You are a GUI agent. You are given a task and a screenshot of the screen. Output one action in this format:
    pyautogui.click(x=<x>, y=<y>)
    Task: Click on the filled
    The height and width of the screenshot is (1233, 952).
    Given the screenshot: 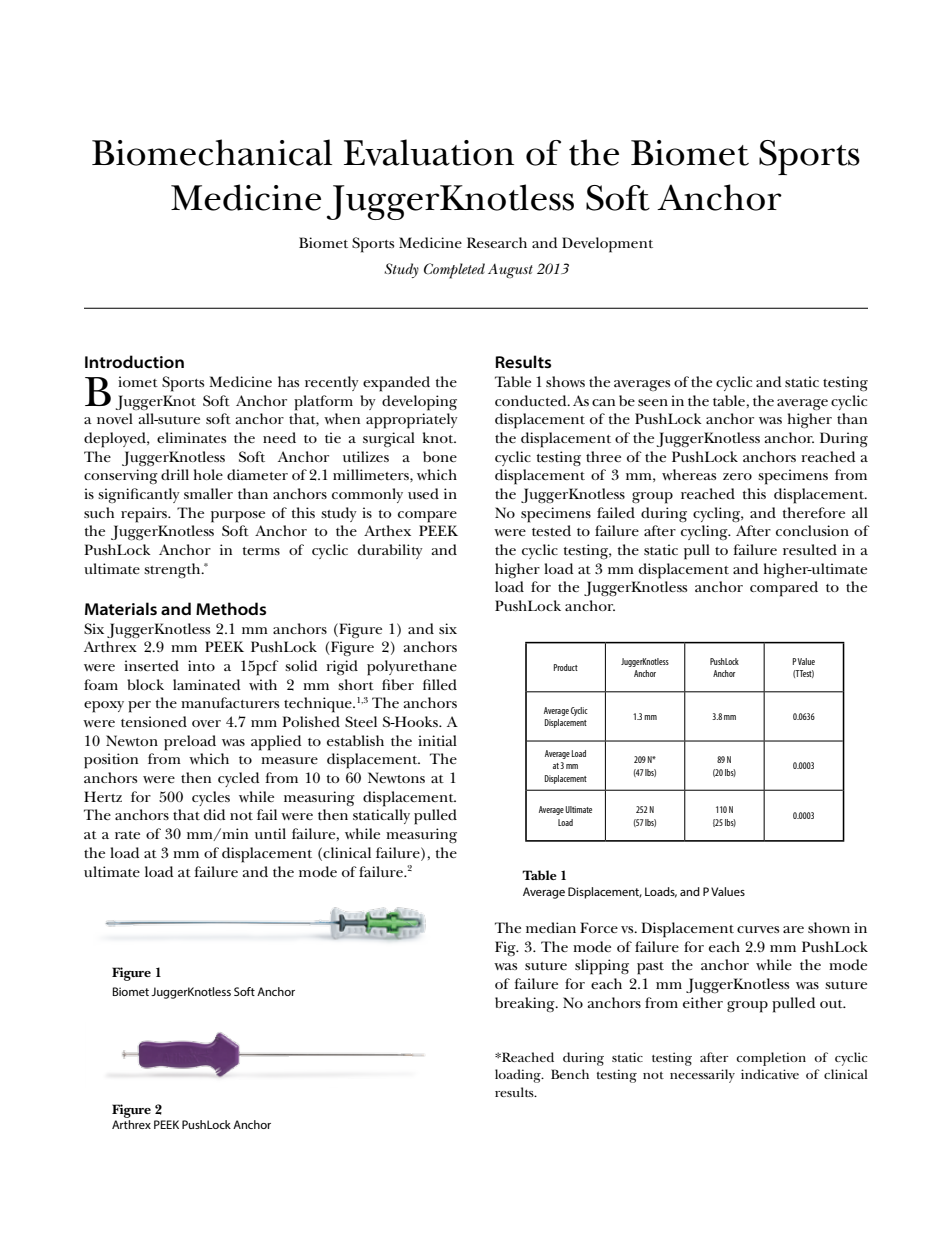 What is the action you would take?
    pyautogui.click(x=440, y=684)
